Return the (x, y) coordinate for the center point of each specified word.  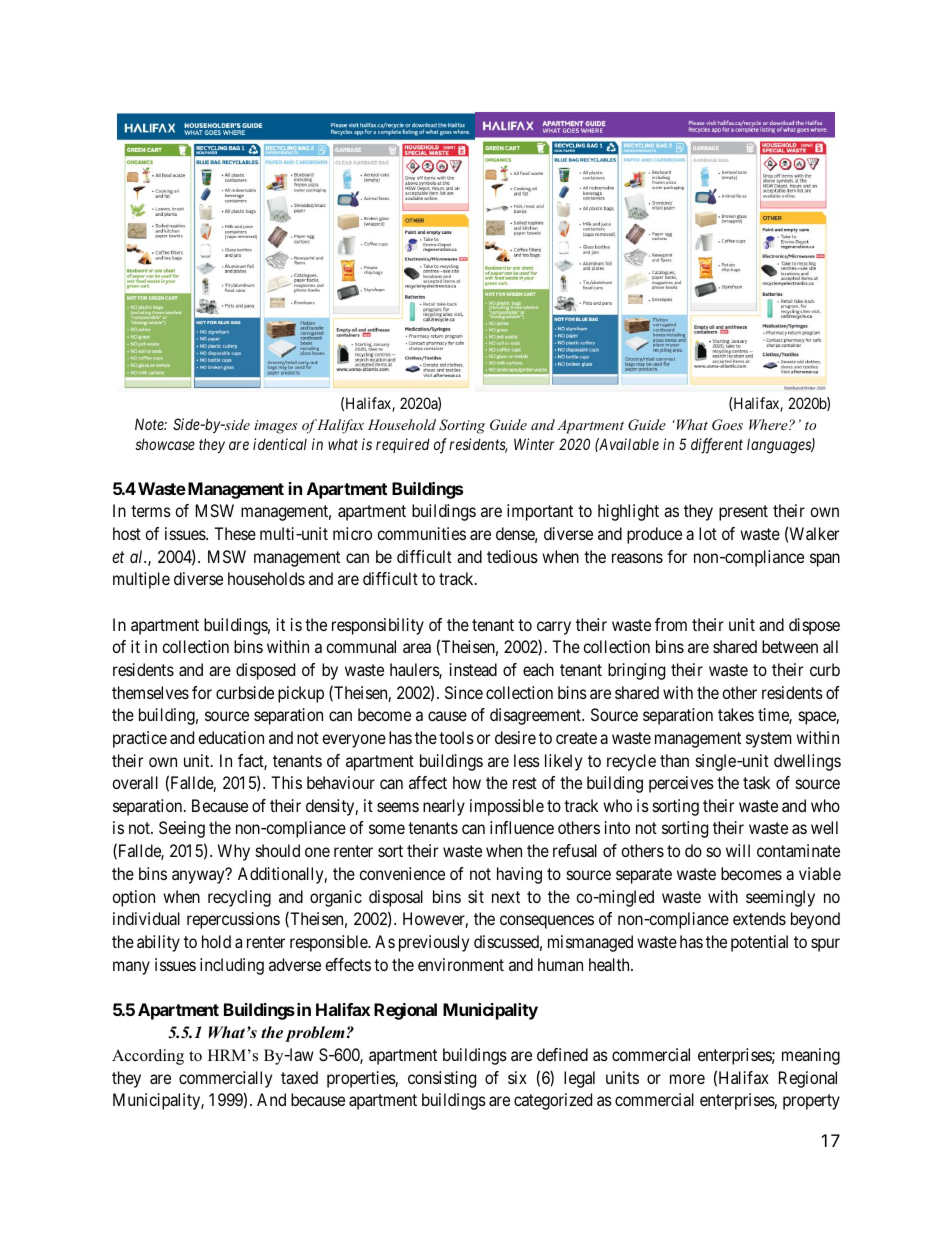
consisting (442, 1079)
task (756, 782)
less (527, 760)
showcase (165, 444)
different (717, 446)
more (687, 1079)
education (231, 737)
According (148, 1057)
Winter (534, 444)
